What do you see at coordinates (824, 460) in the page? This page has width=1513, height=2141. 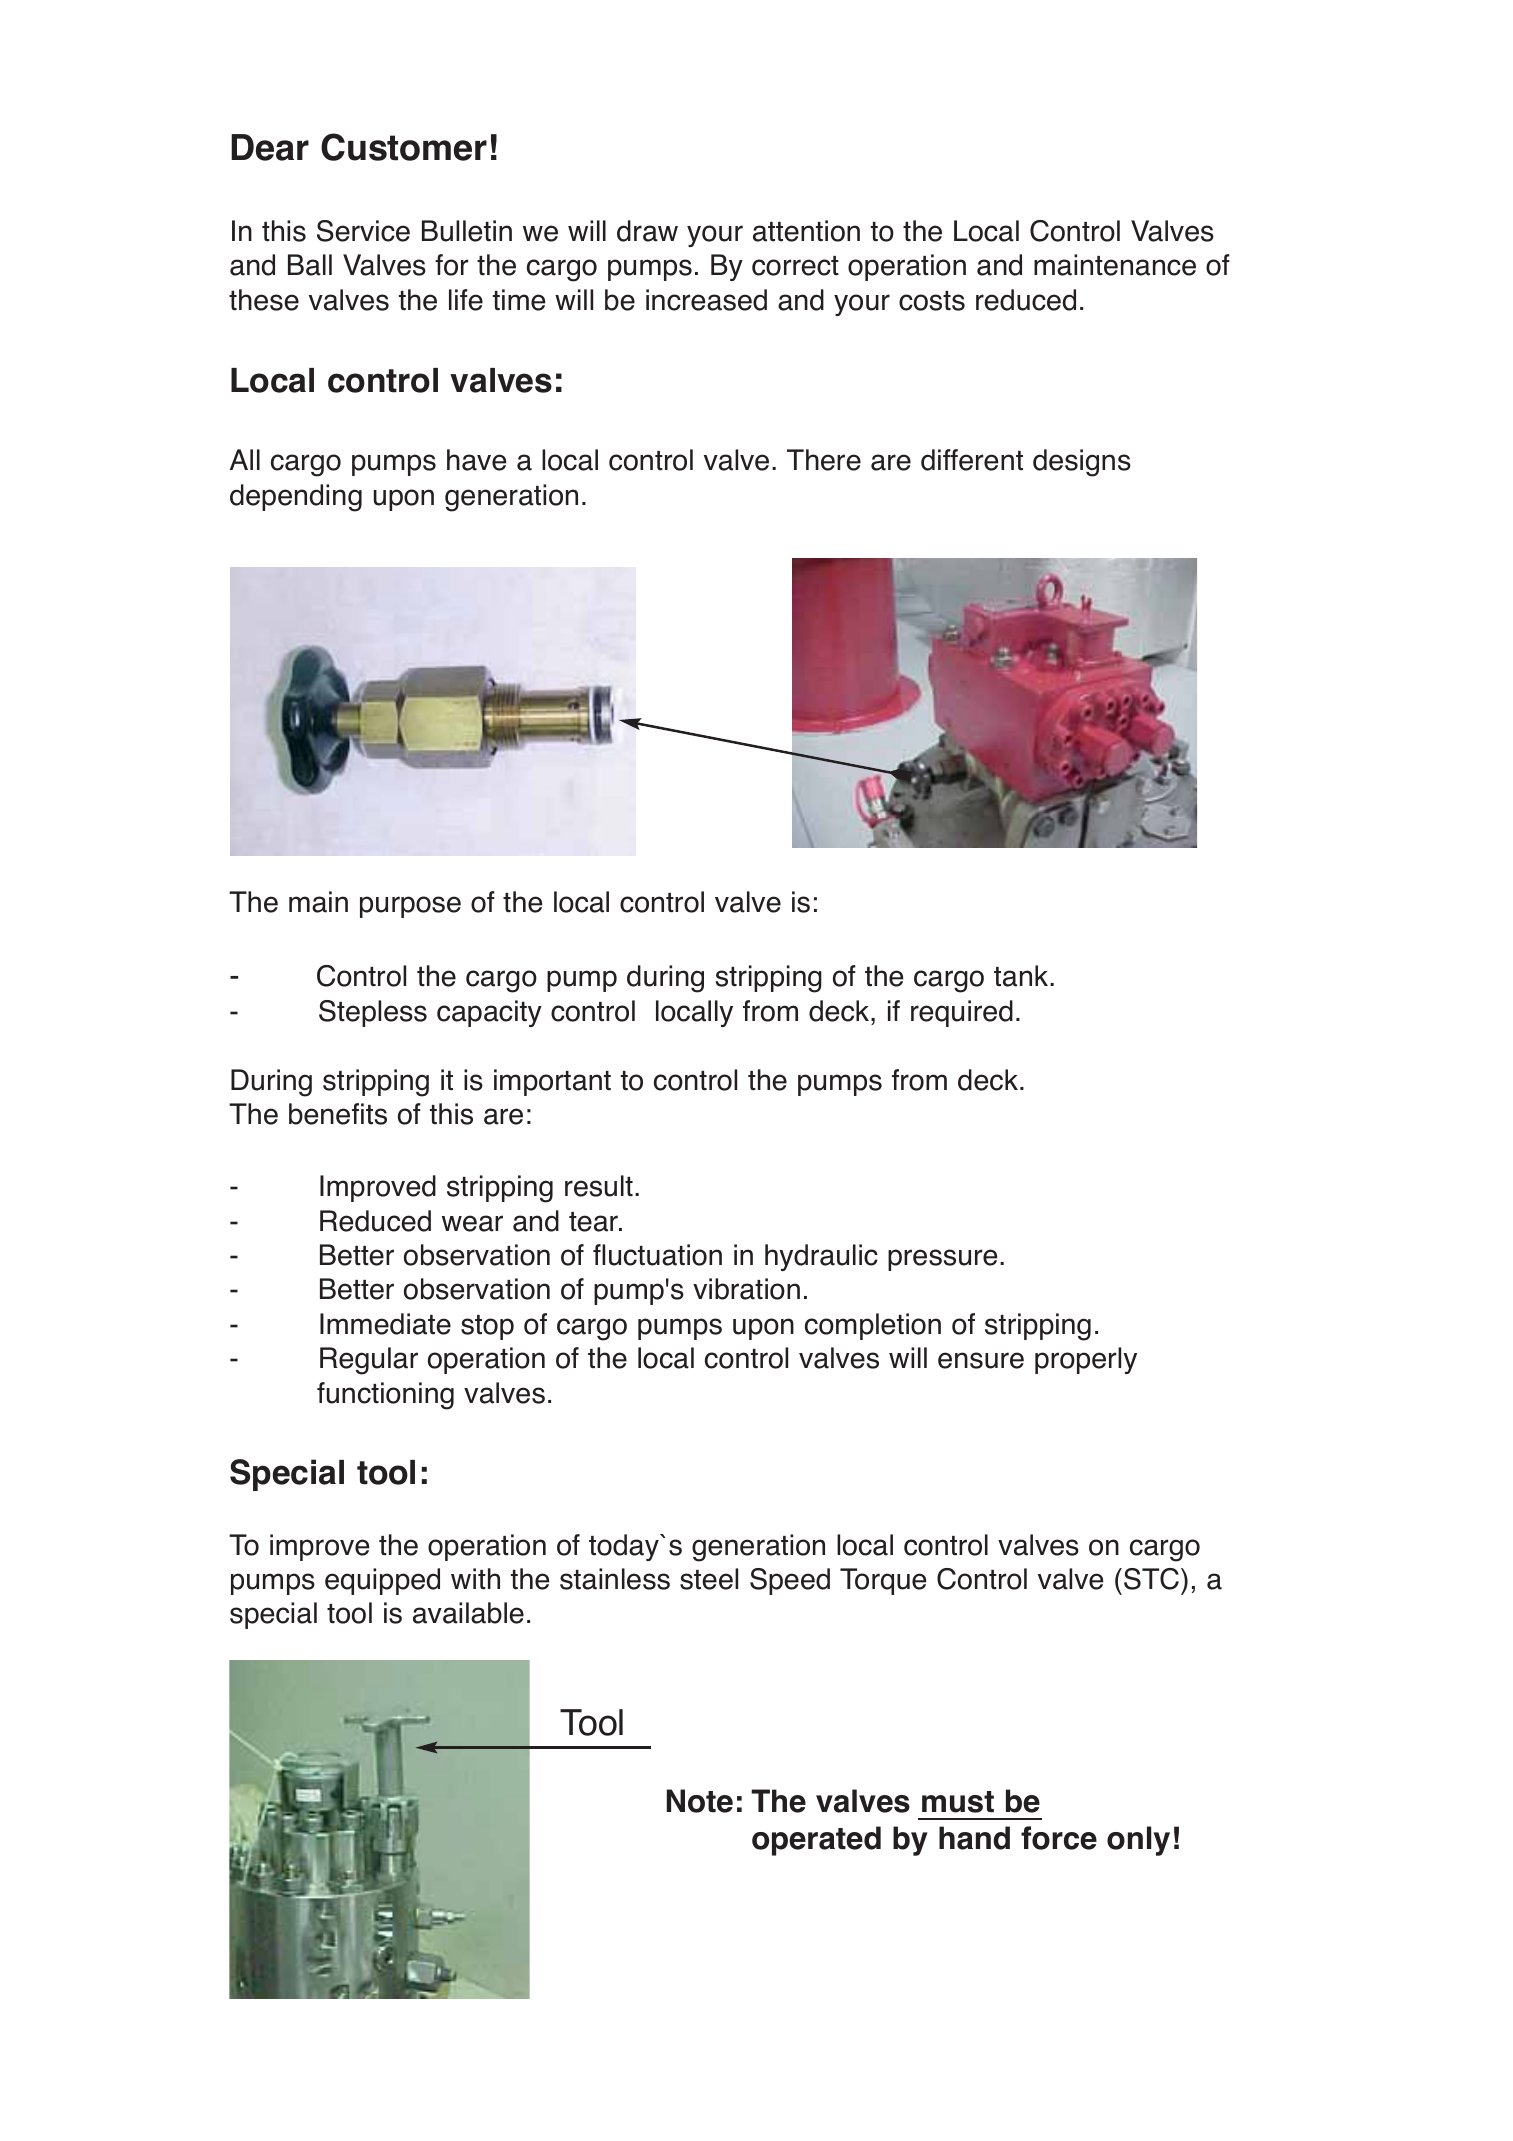 I see `There` at bounding box center [824, 460].
